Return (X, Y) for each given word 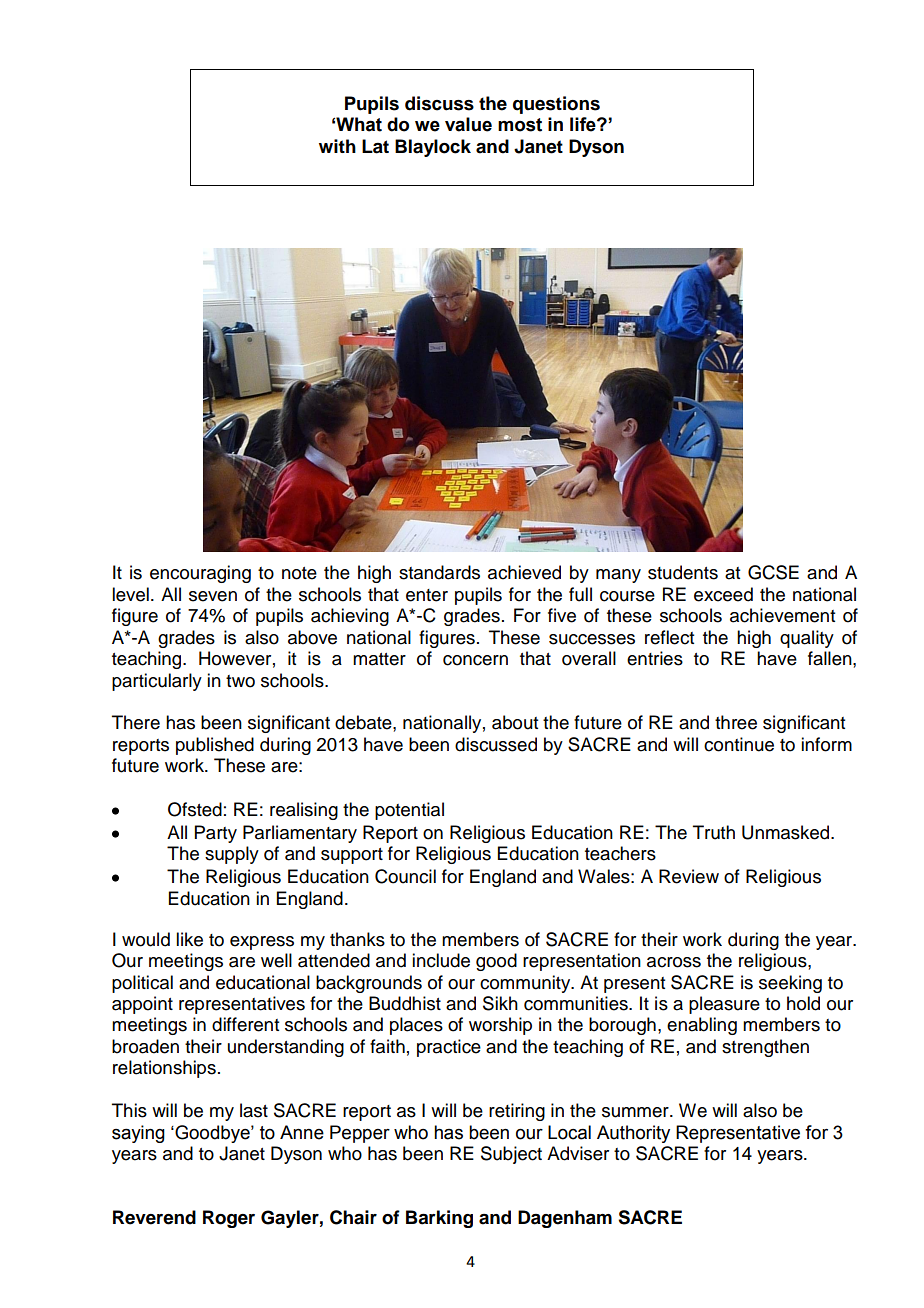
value (468, 124)
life (584, 124)
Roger (229, 1219)
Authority (633, 1134)
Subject (511, 1155)
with (337, 146)
